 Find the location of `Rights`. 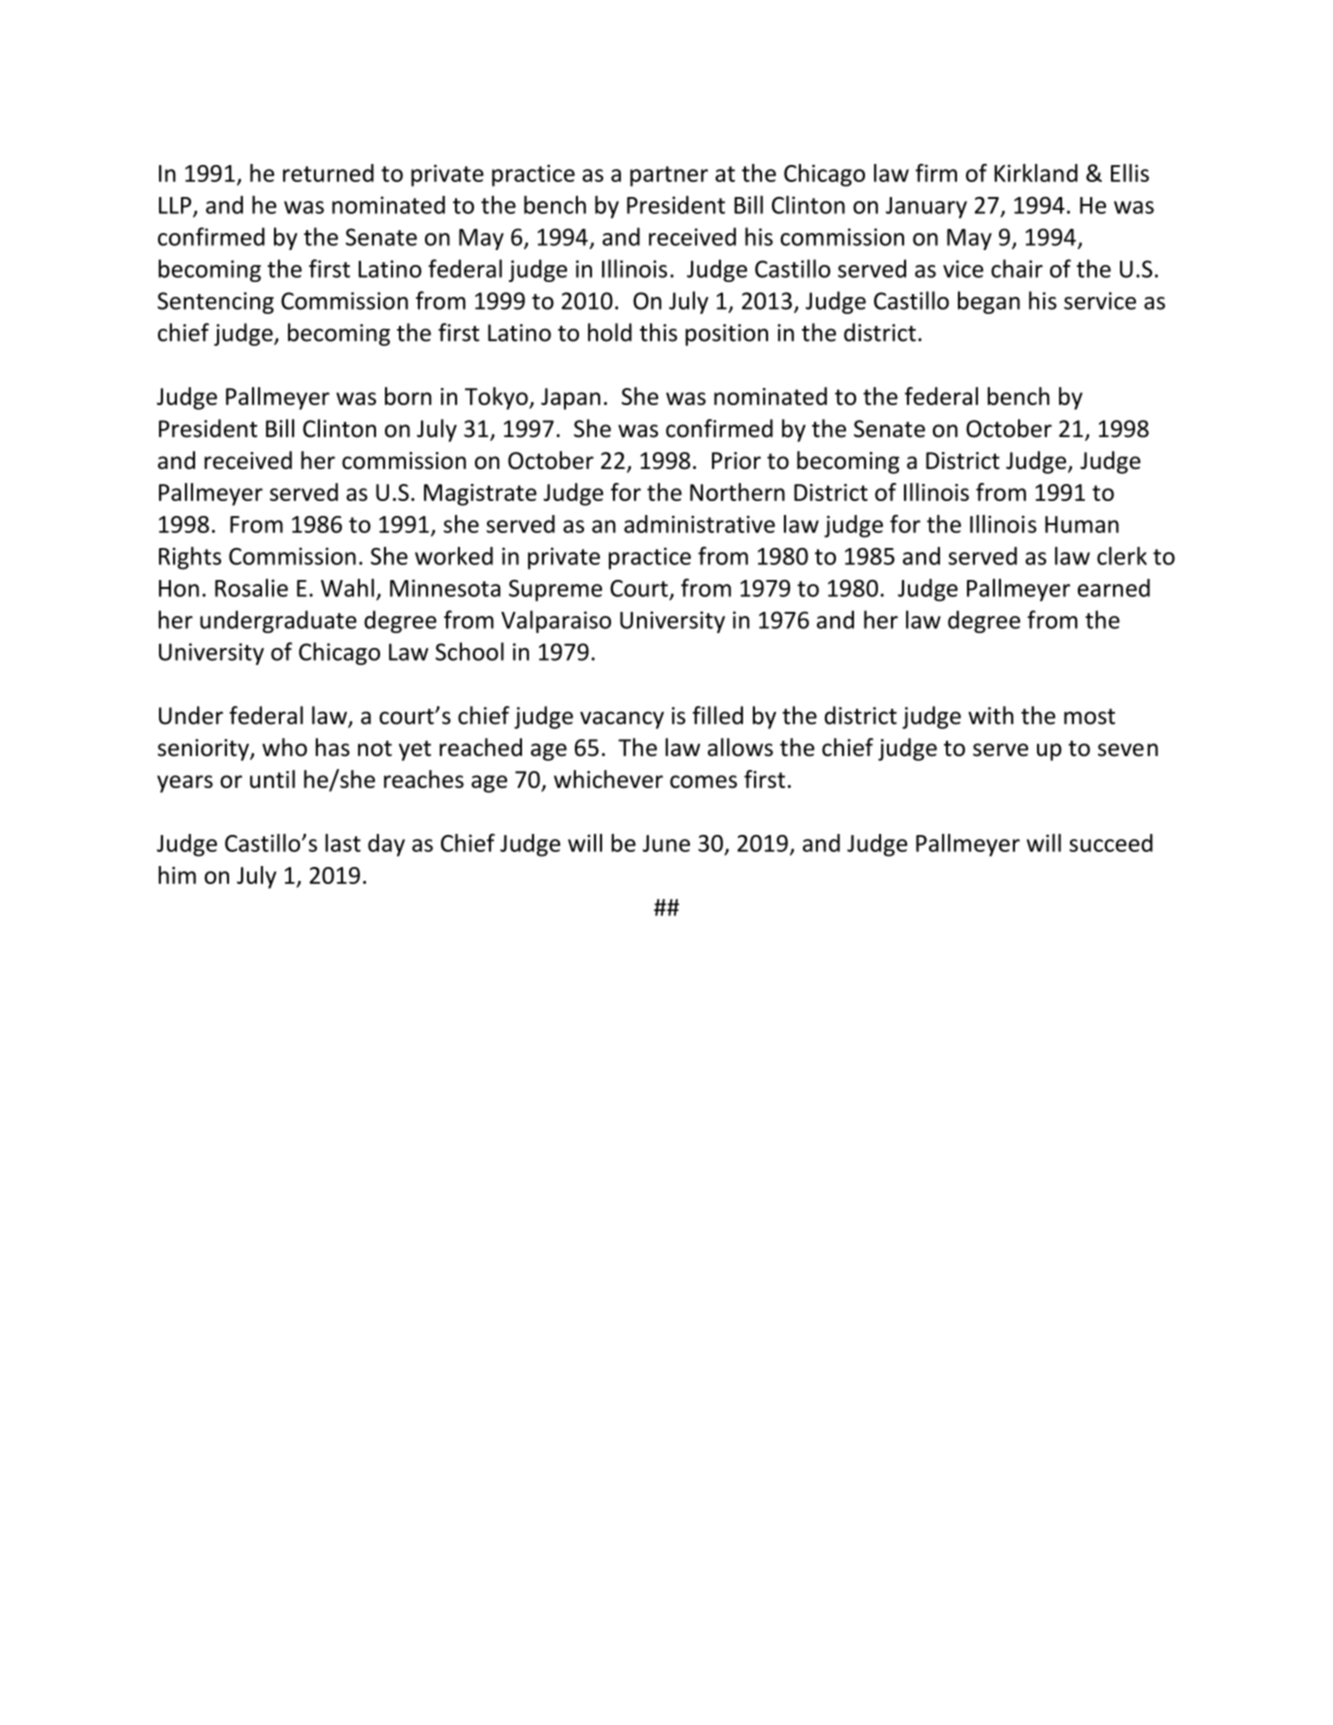

Rights is located at coordinates (190, 558).
